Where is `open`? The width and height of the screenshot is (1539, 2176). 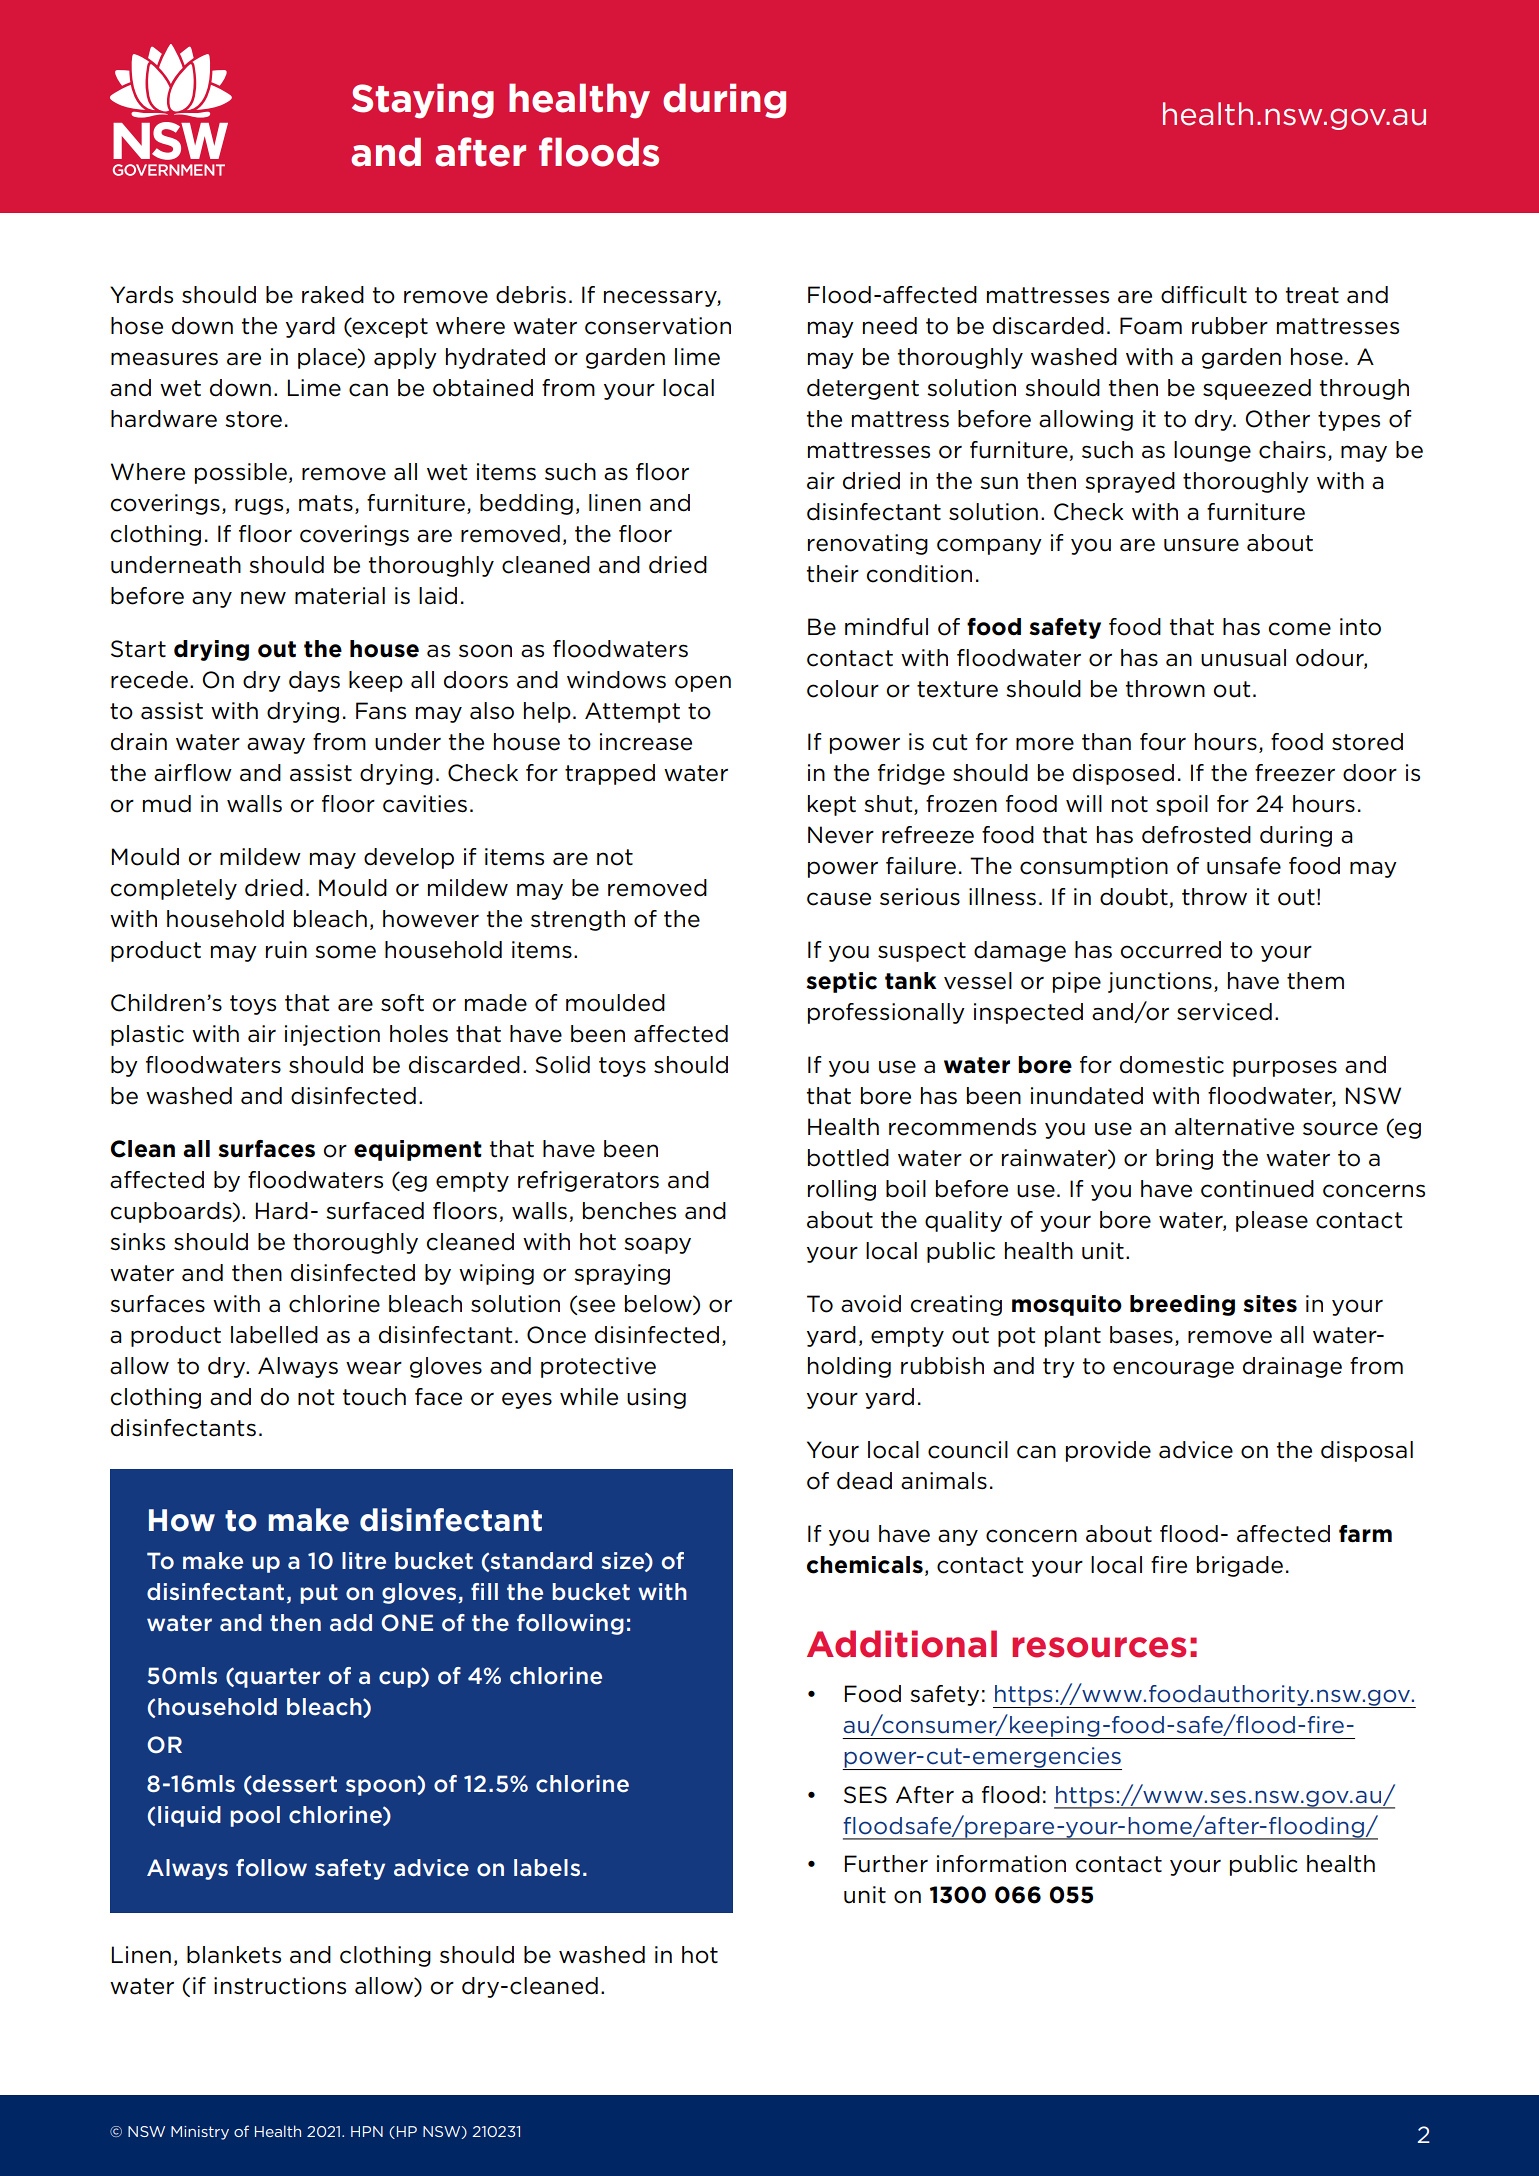 open is located at coordinates (703, 683).
